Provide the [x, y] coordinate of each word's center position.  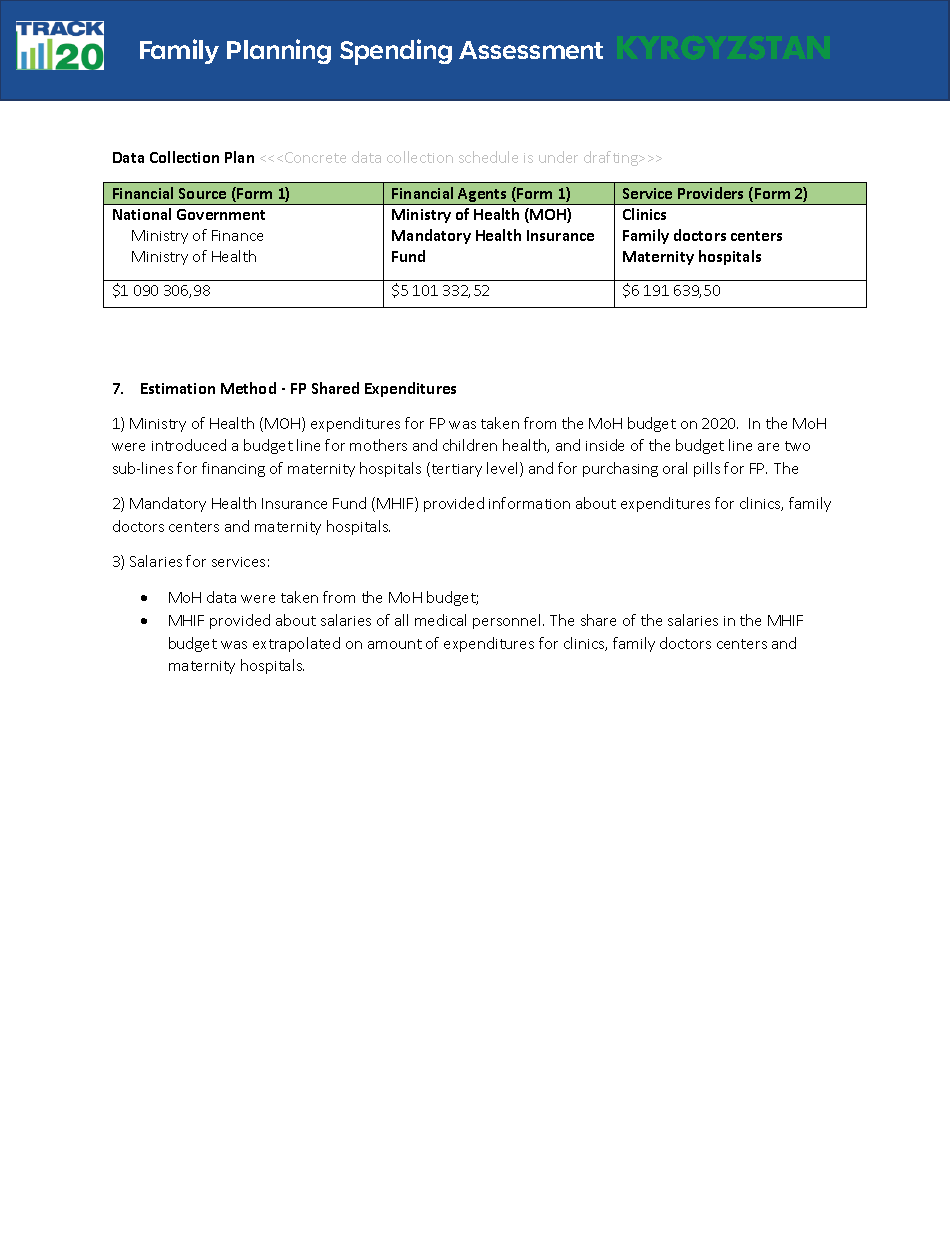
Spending [396, 52]
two [797, 446]
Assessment [531, 50]
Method [248, 388]
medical [440, 620]
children [470, 445]
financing [233, 469]
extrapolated [296, 644]
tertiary [455, 469]
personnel [506, 621]
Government [221, 214]
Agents [482, 196]
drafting [612, 158]
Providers [710, 193]
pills [707, 469]
